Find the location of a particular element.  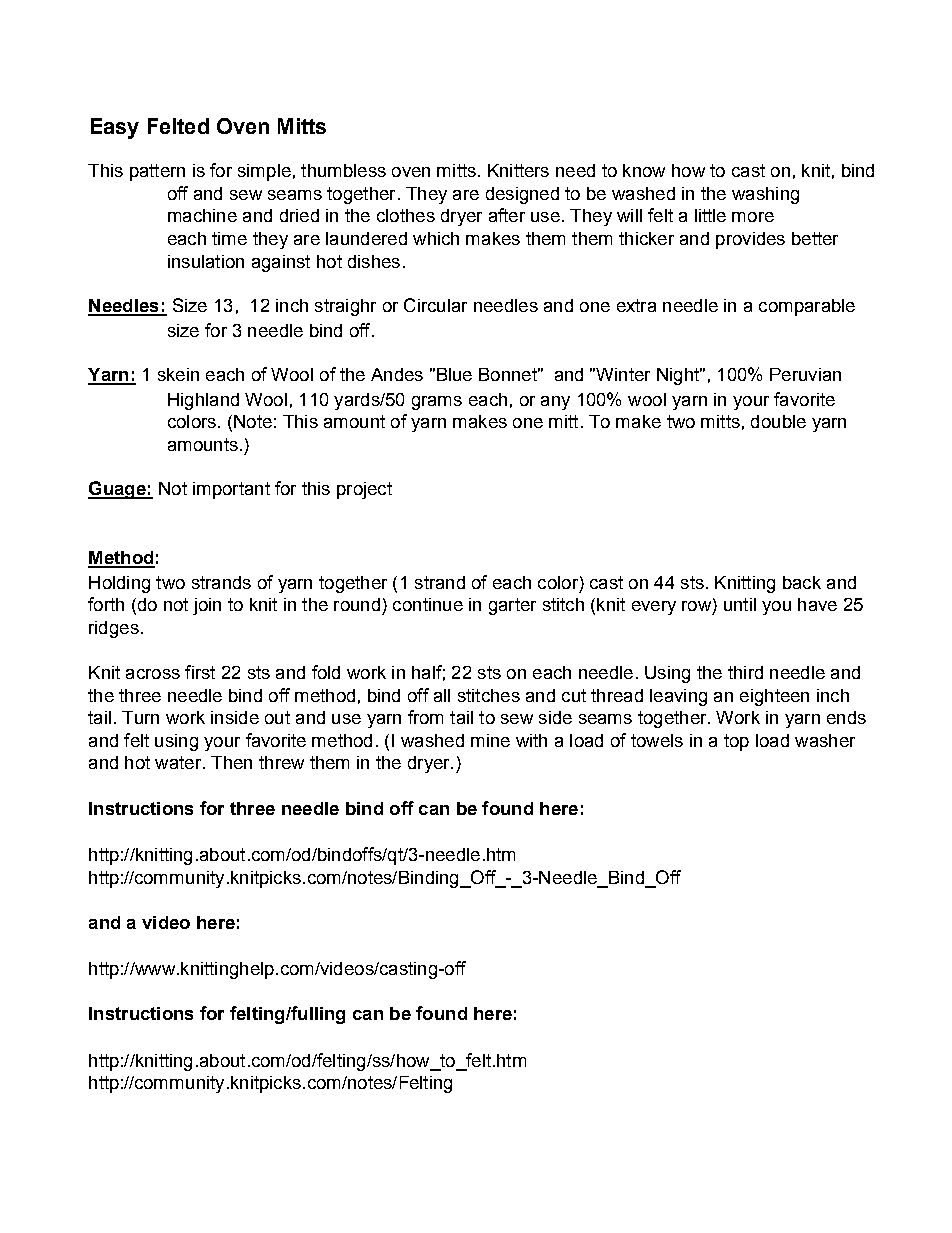

top is located at coordinates (736, 742).
